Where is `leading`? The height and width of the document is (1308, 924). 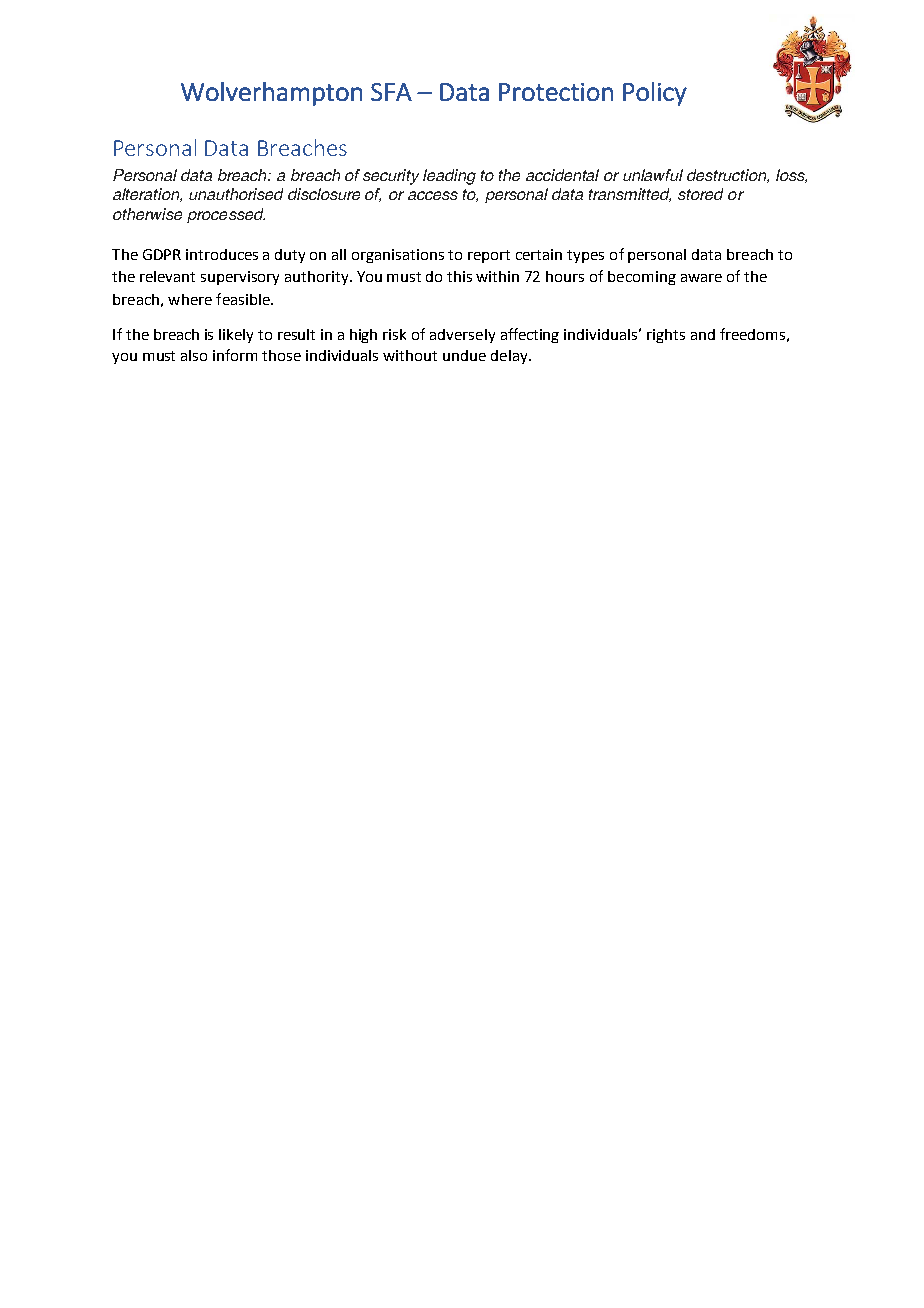
leading is located at coordinates (449, 177).
